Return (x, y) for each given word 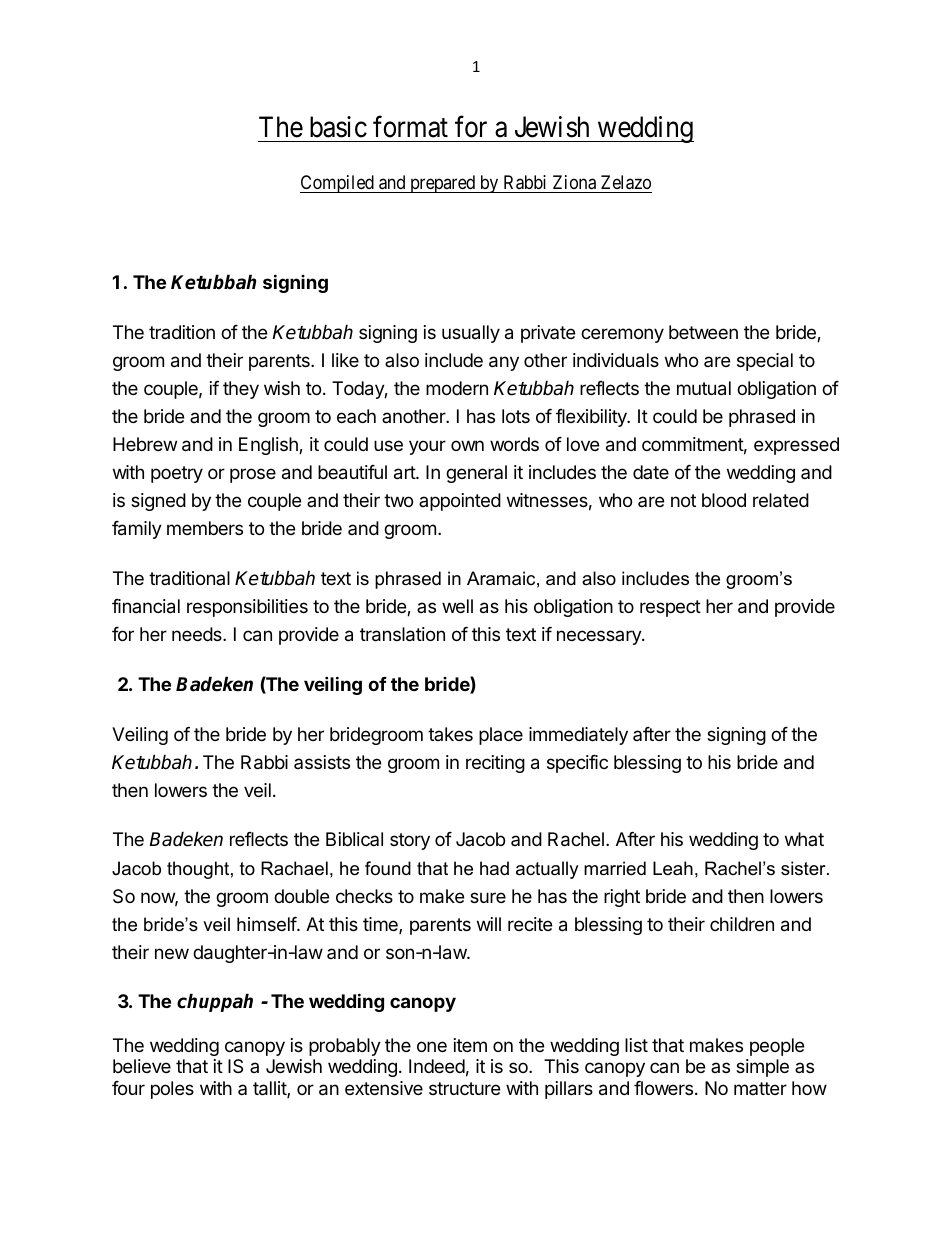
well (457, 606)
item (470, 1045)
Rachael (294, 868)
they (241, 390)
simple (762, 1068)
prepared (443, 184)
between (703, 332)
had (494, 868)
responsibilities (247, 608)
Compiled (338, 184)
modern (457, 388)
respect (670, 608)
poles (172, 1090)
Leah (673, 868)
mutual (704, 388)
